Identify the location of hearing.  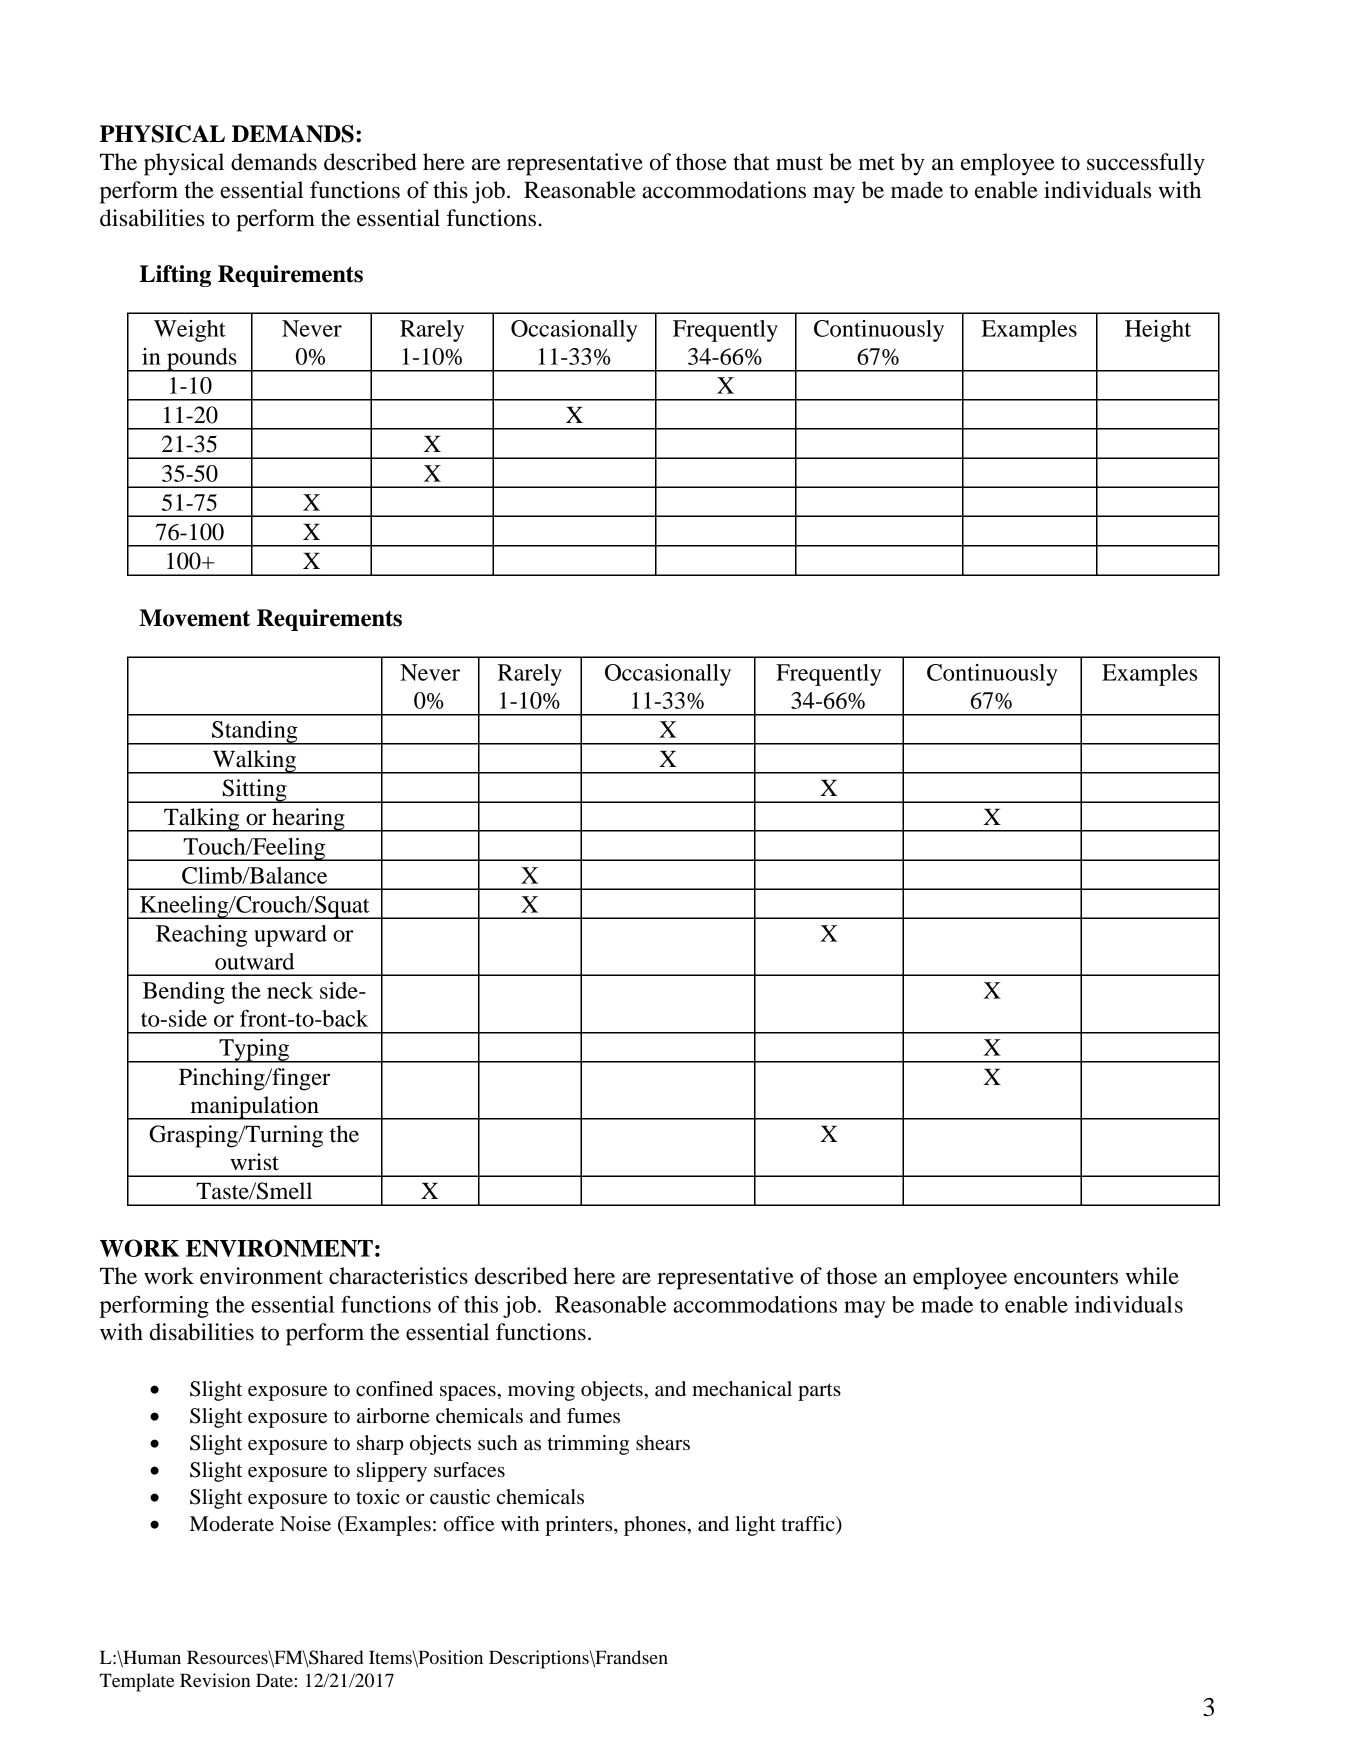
(308, 820).
